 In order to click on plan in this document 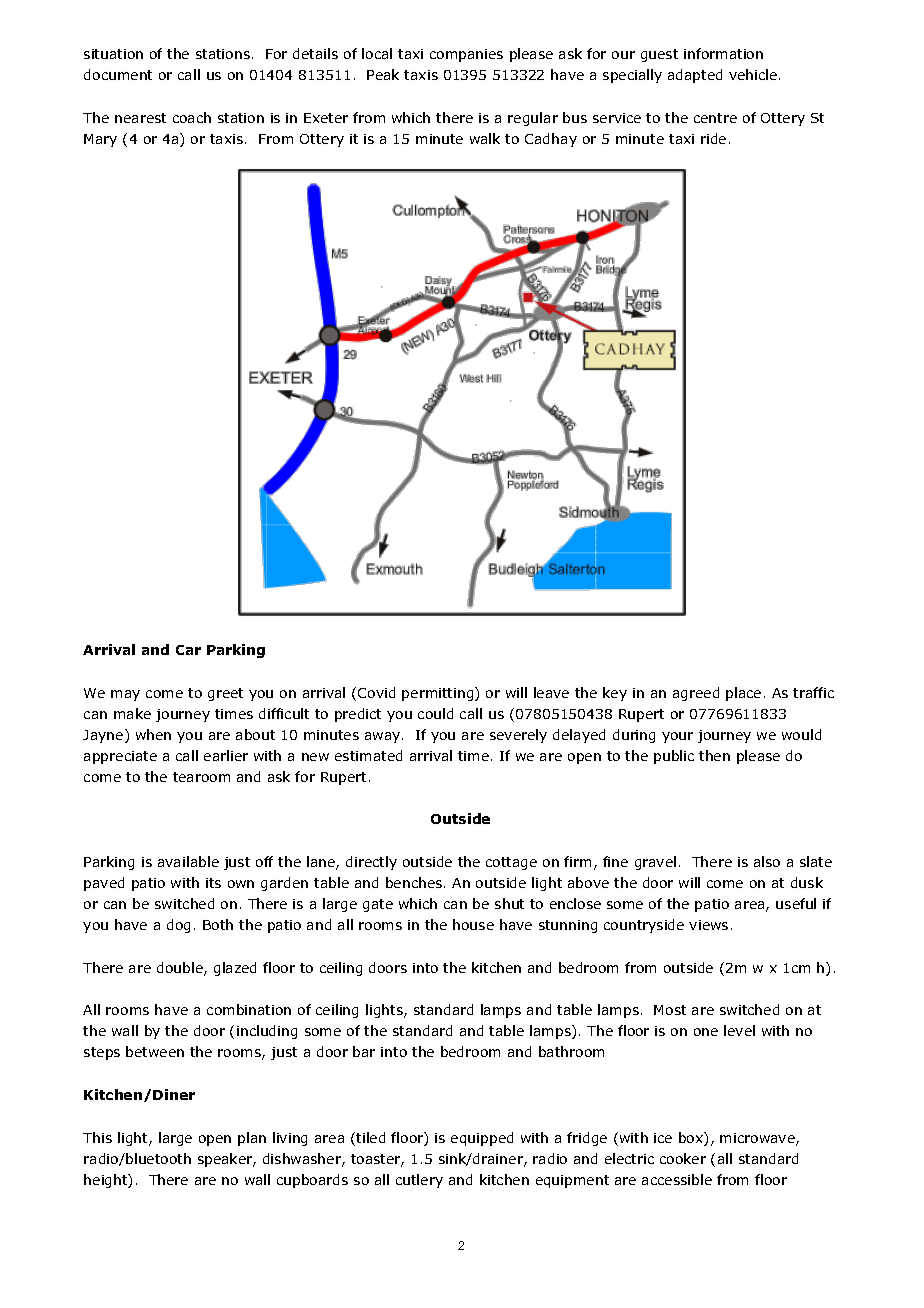, I will do `click(252, 1139)`.
